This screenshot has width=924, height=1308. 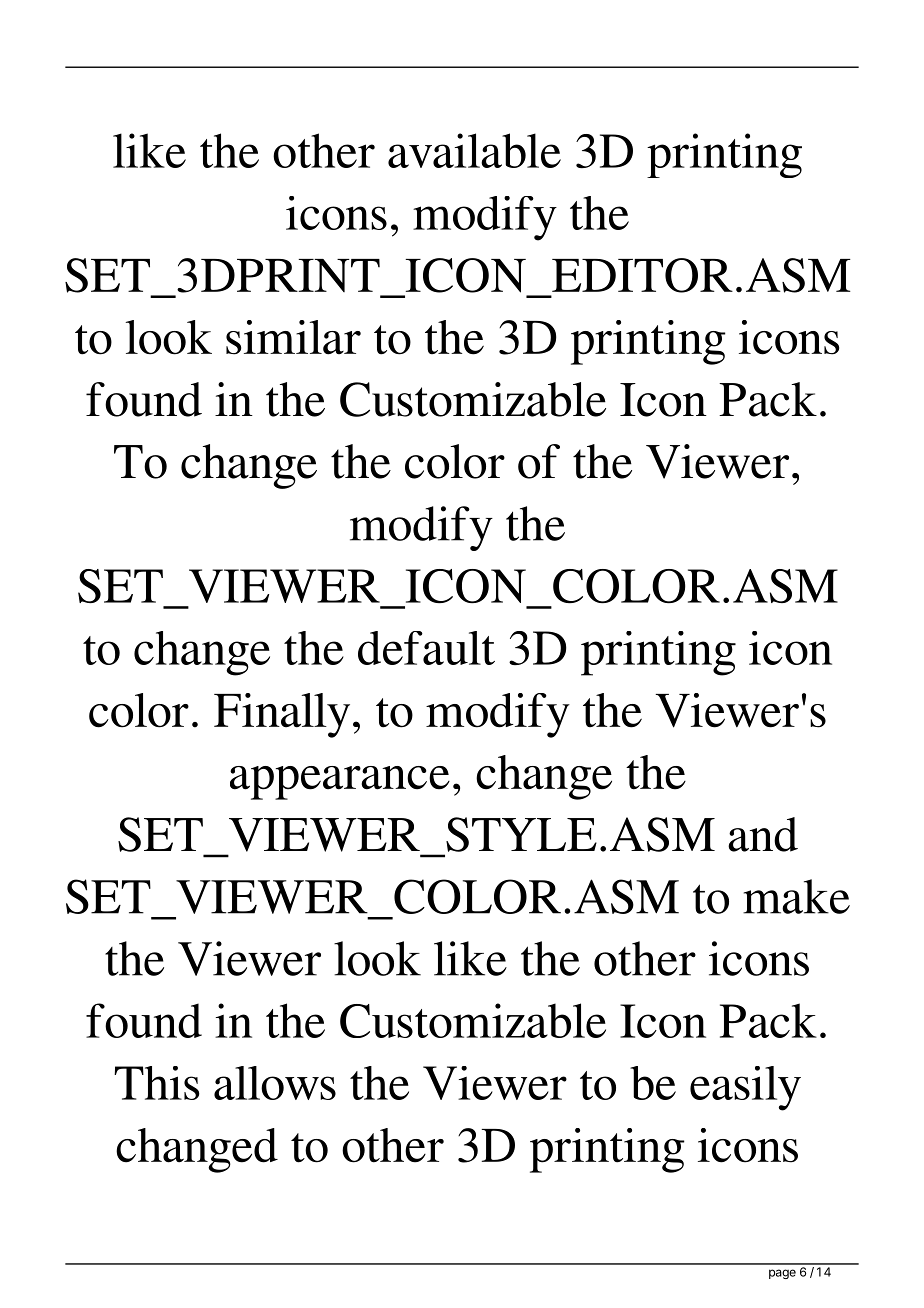 What do you see at coordinates (157, 1083) in the screenshot?
I see `This` at bounding box center [157, 1083].
